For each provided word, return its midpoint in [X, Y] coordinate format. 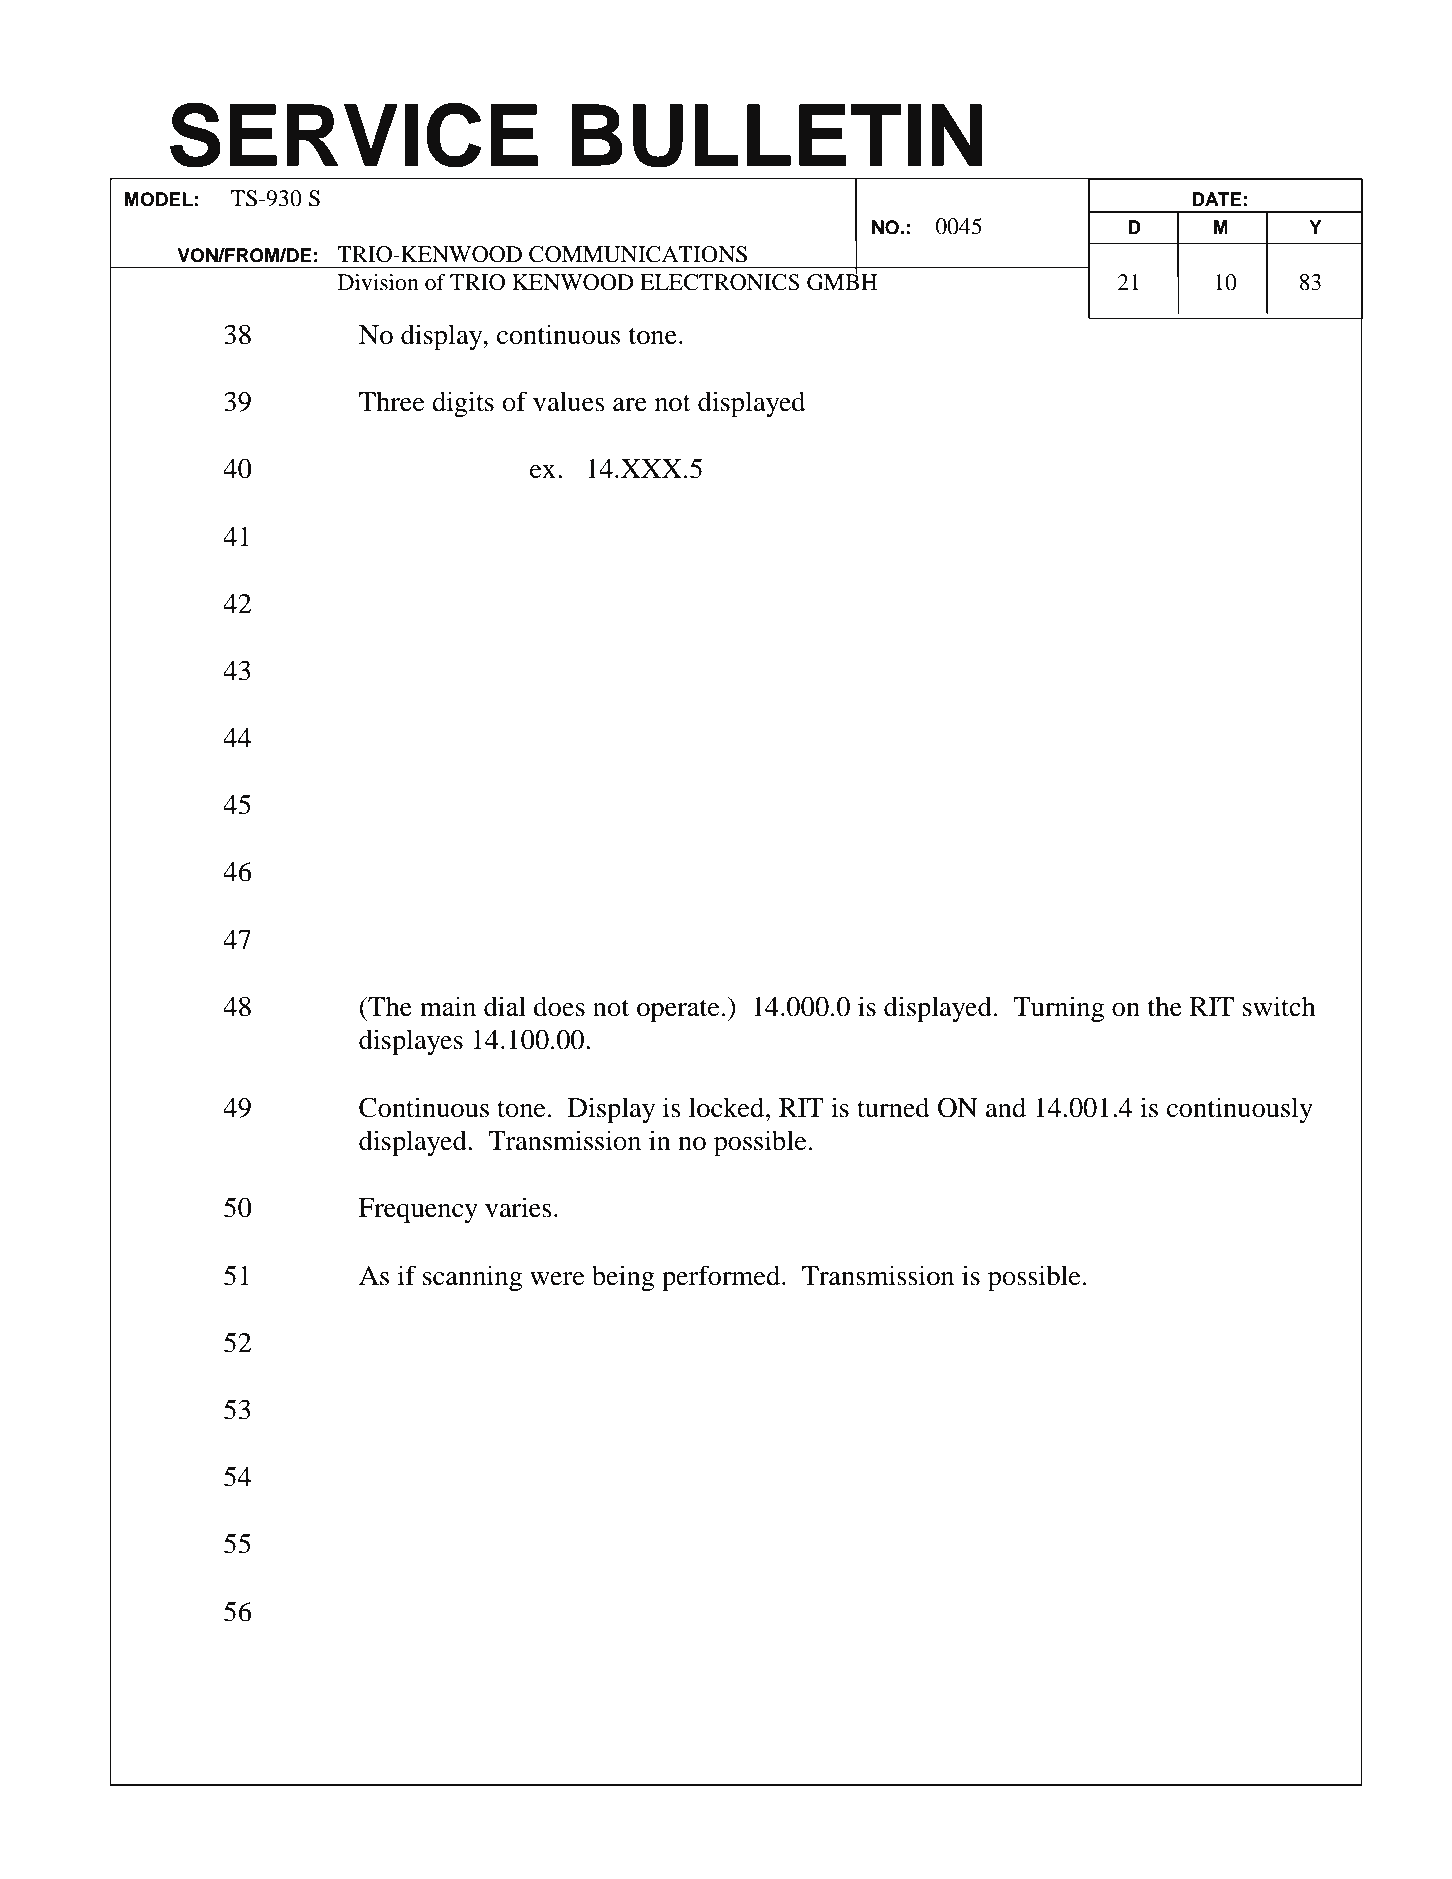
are [630, 405]
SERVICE [354, 135]
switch [1279, 1006]
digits [463, 404]
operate [678, 1011]
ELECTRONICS [720, 282]
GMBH [842, 281]
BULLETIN [776, 136]
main [448, 1006]
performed [722, 1278]
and [1006, 1107]
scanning [472, 1278]
